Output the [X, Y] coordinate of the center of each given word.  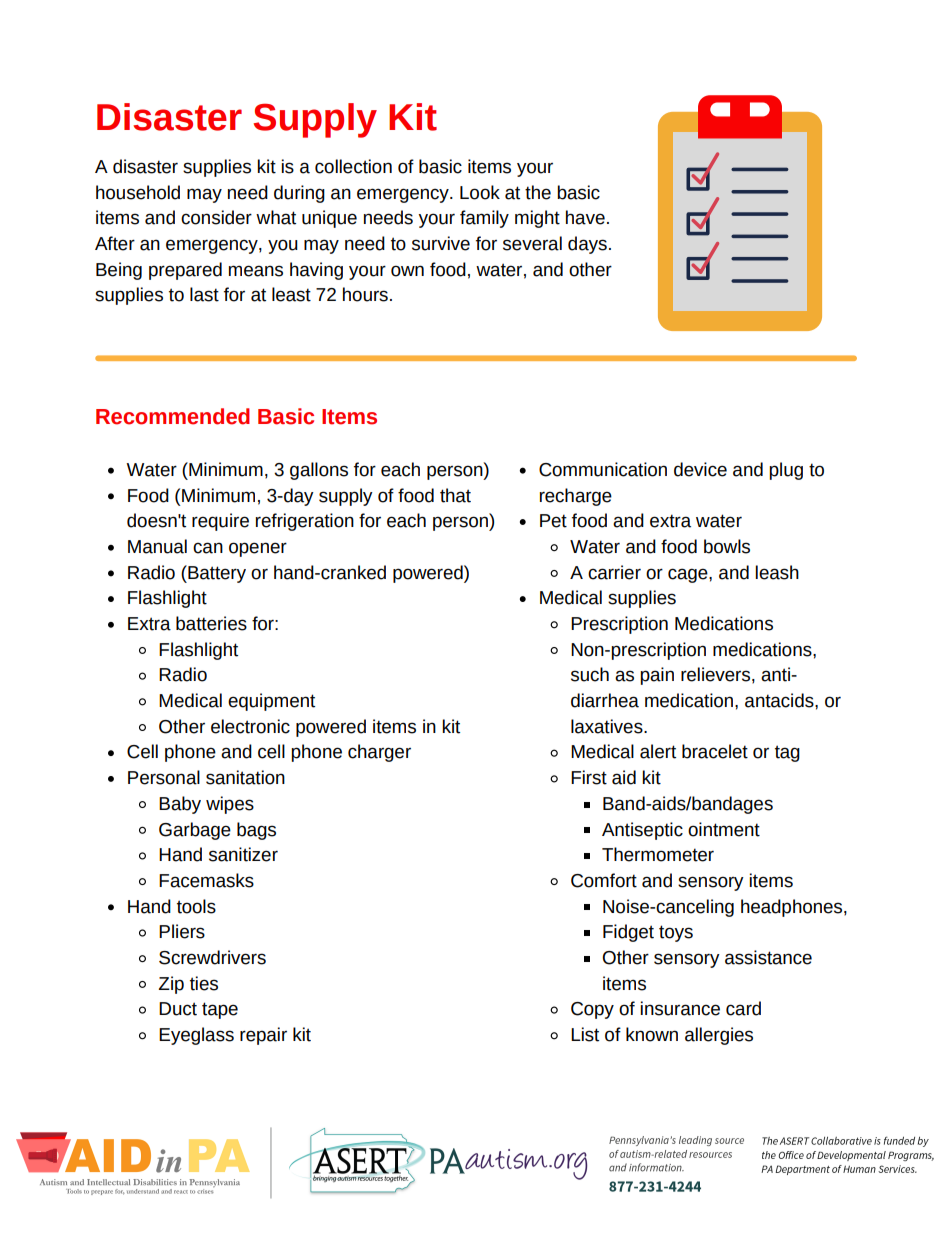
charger [379, 753]
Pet [553, 521]
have [585, 217]
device [700, 469]
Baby [180, 805]
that [455, 495]
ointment [724, 829]
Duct [178, 1009]
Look [480, 192]
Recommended [173, 416]
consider [216, 217]
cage [689, 575]
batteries [211, 623]
